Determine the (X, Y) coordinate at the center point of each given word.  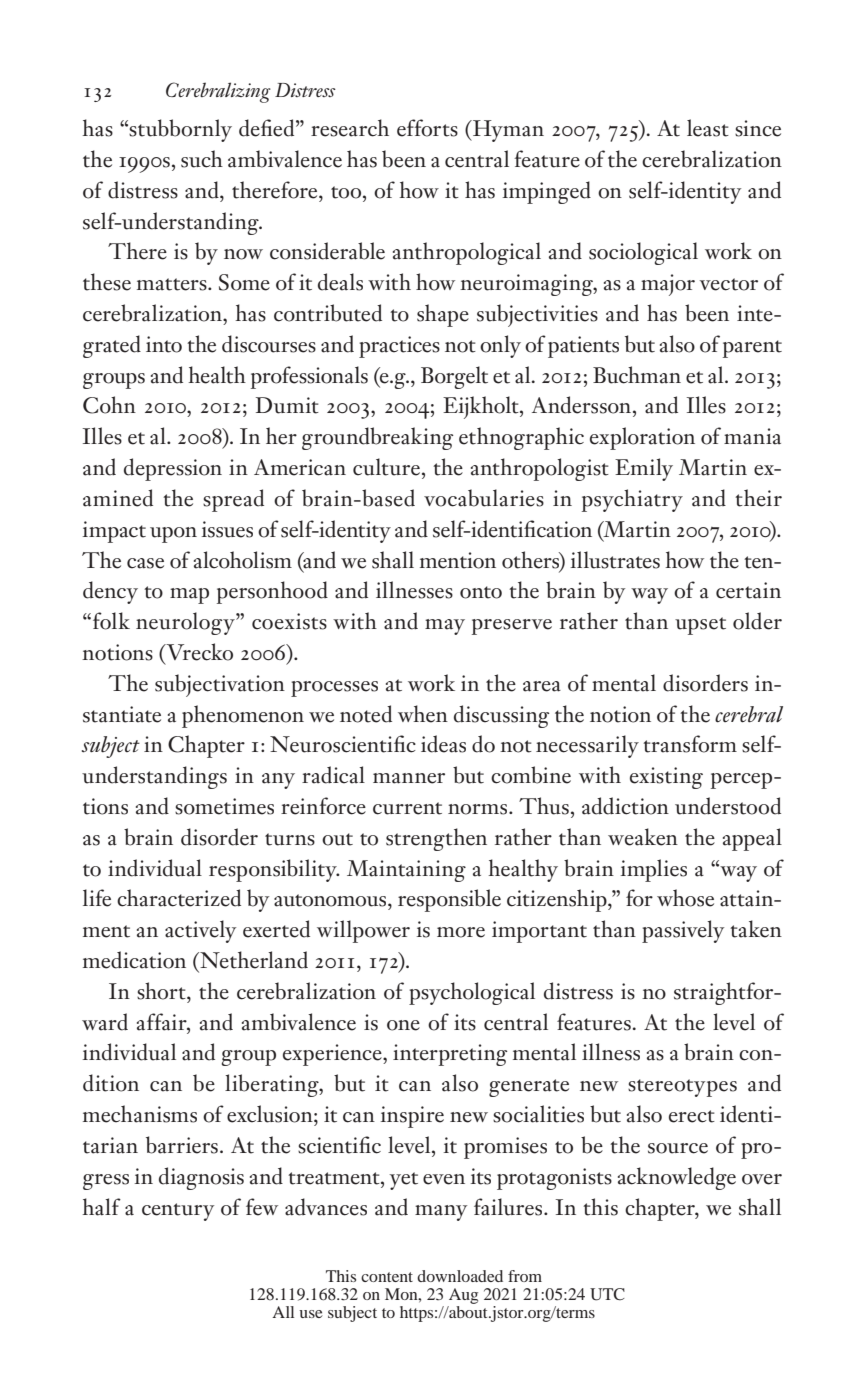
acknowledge (677, 1178)
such (202, 159)
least (708, 128)
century (178, 1212)
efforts (427, 128)
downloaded (460, 1276)
